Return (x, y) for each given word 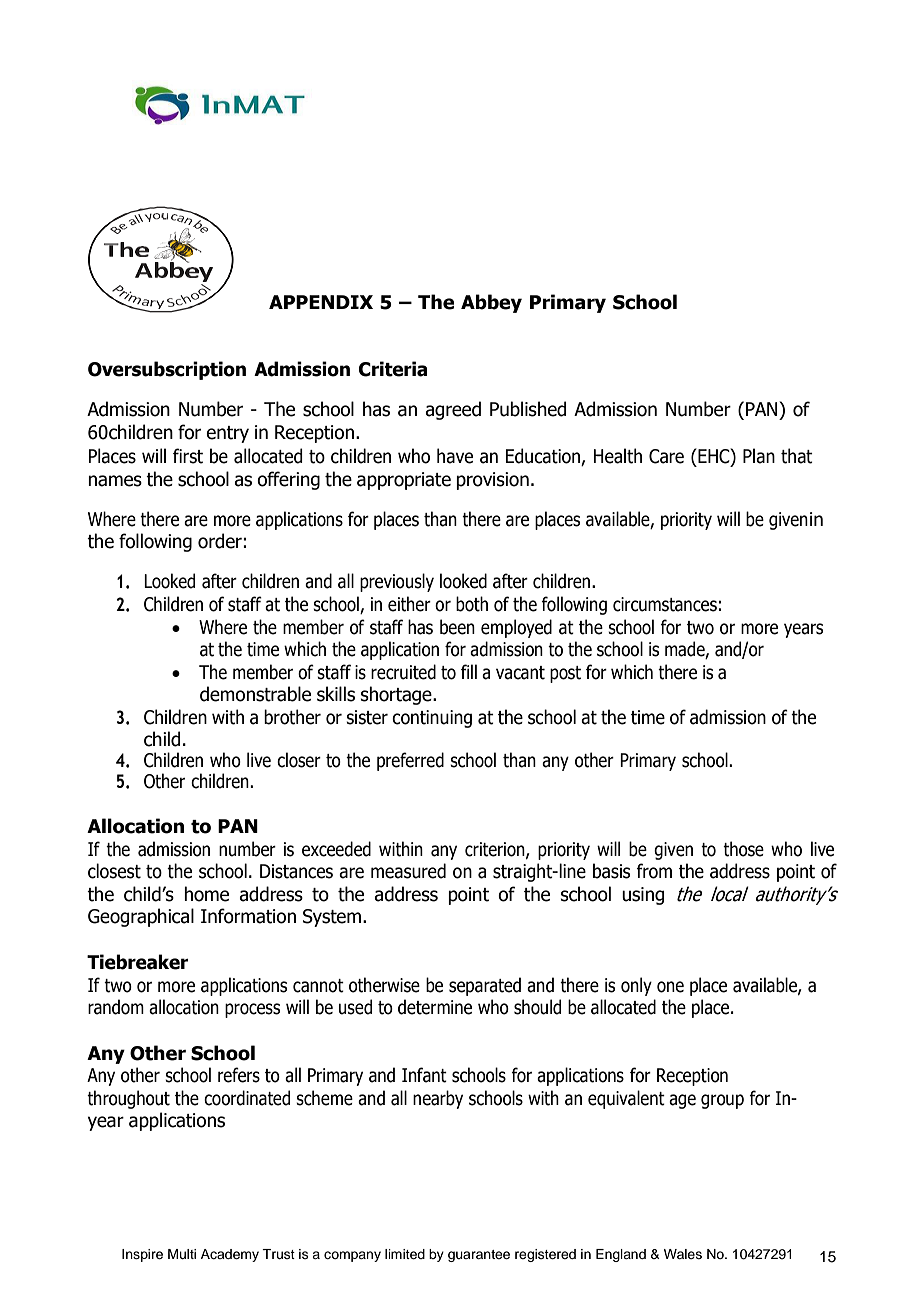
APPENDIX (321, 302)
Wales (683, 1254)
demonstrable (255, 694)
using (643, 896)
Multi (182, 1254)
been (457, 627)
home (206, 894)
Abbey (491, 303)
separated (485, 986)
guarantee (479, 1256)
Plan (759, 456)
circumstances (665, 604)
